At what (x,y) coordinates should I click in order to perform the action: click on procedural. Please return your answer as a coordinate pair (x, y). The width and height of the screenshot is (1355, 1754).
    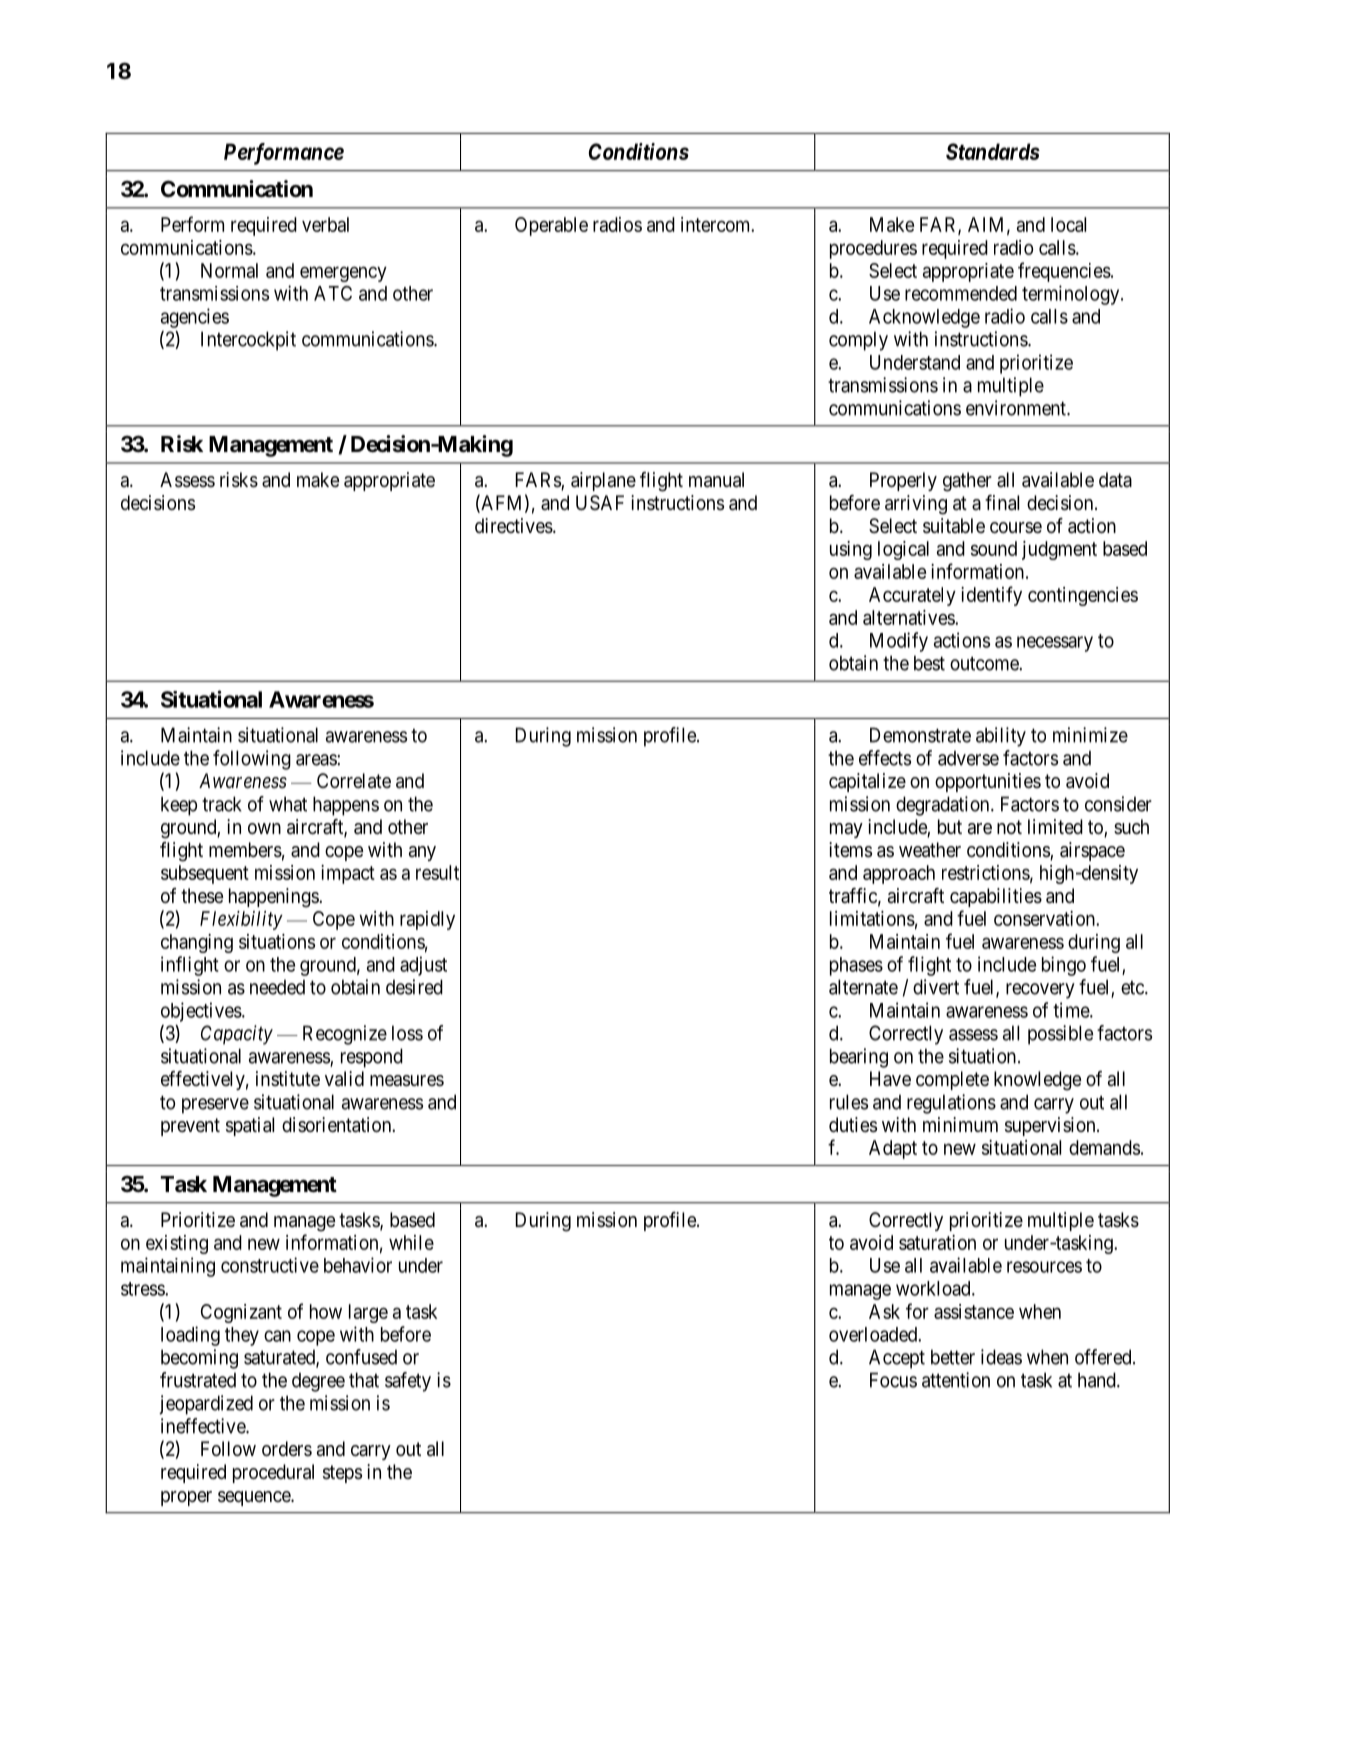
    Looking at the image, I should click on (273, 1473).
